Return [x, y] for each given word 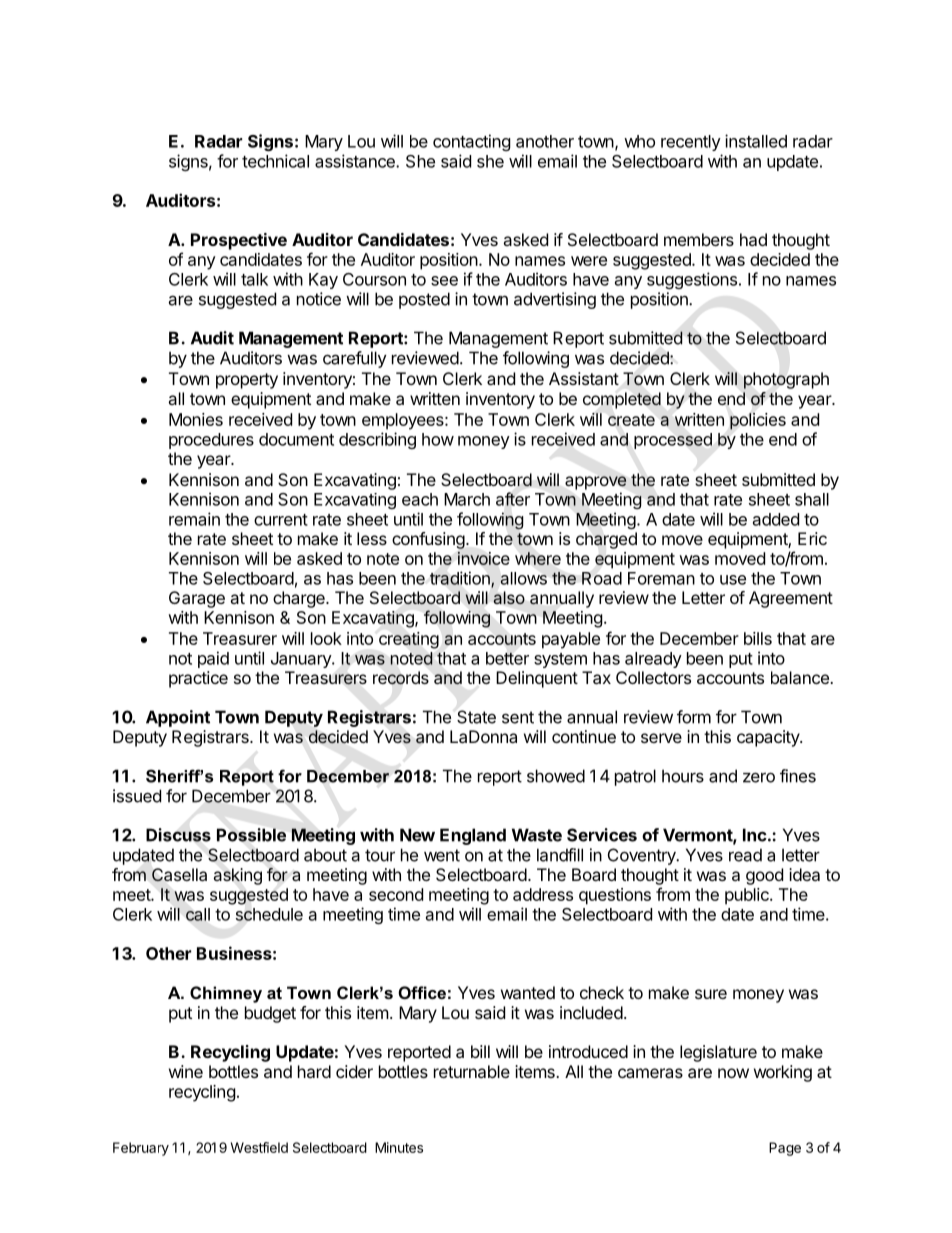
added [776, 519]
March [467, 499]
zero [759, 777]
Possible [251, 835]
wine [186, 1071]
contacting [472, 142]
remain [194, 519]
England [473, 836]
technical [275, 161]
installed [756, 141]
